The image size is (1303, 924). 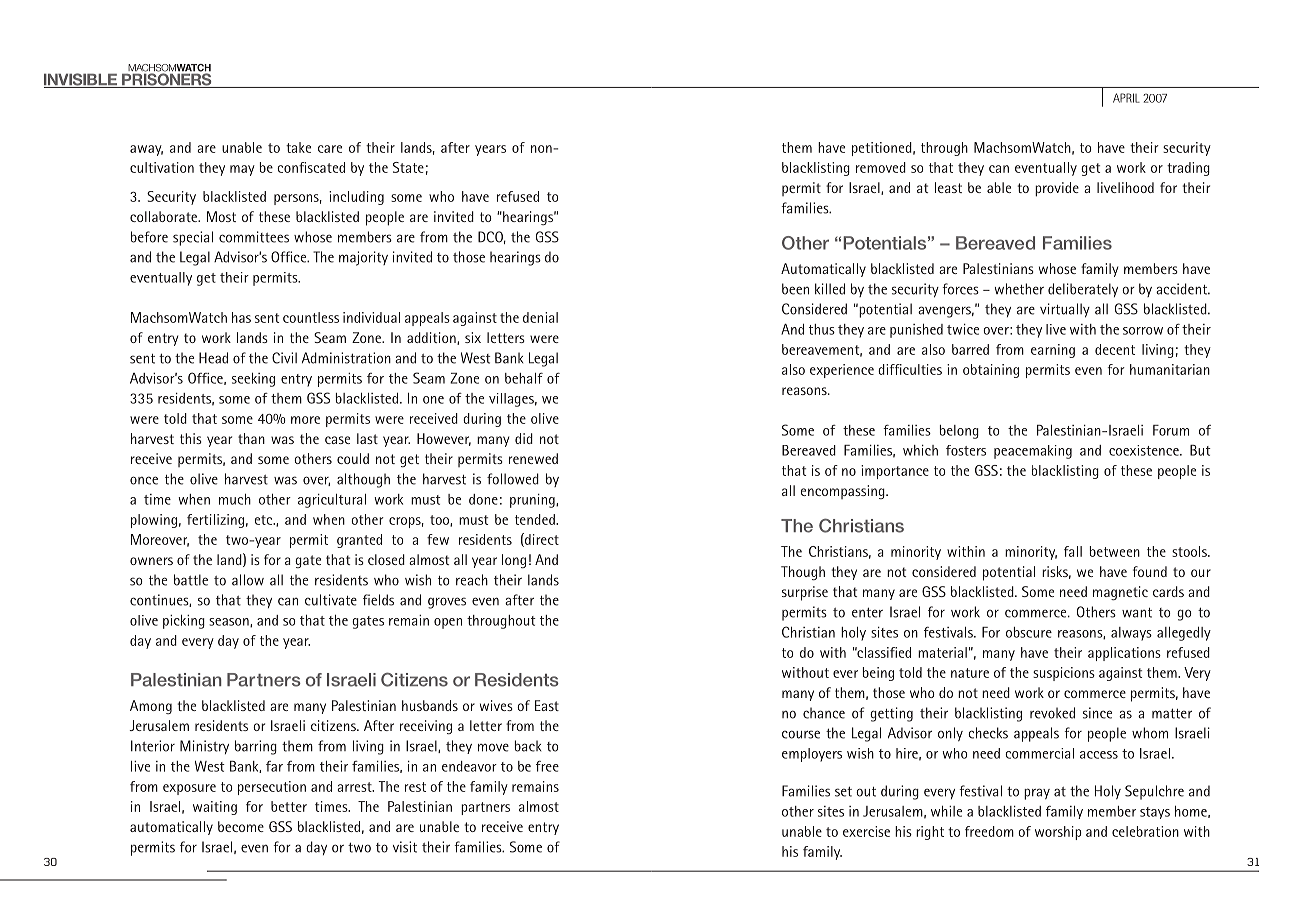 What do you see at coordinates (408, 167) in the screenshot?
I see `State` at bounding box center [408, 167].
